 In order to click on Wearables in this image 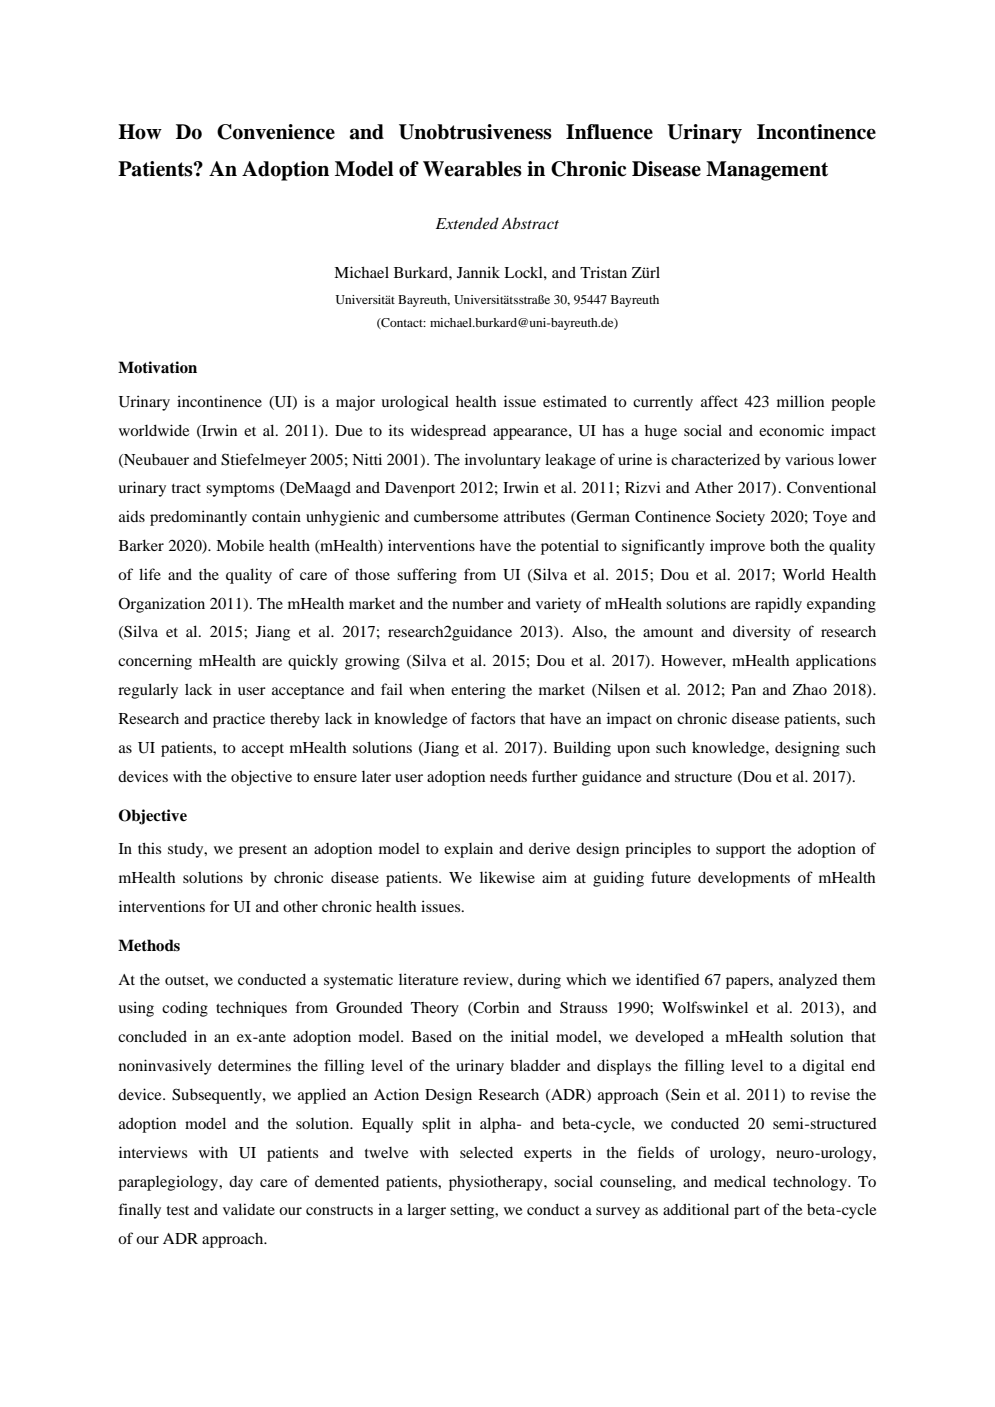, I will do `click(472, 169)`.
